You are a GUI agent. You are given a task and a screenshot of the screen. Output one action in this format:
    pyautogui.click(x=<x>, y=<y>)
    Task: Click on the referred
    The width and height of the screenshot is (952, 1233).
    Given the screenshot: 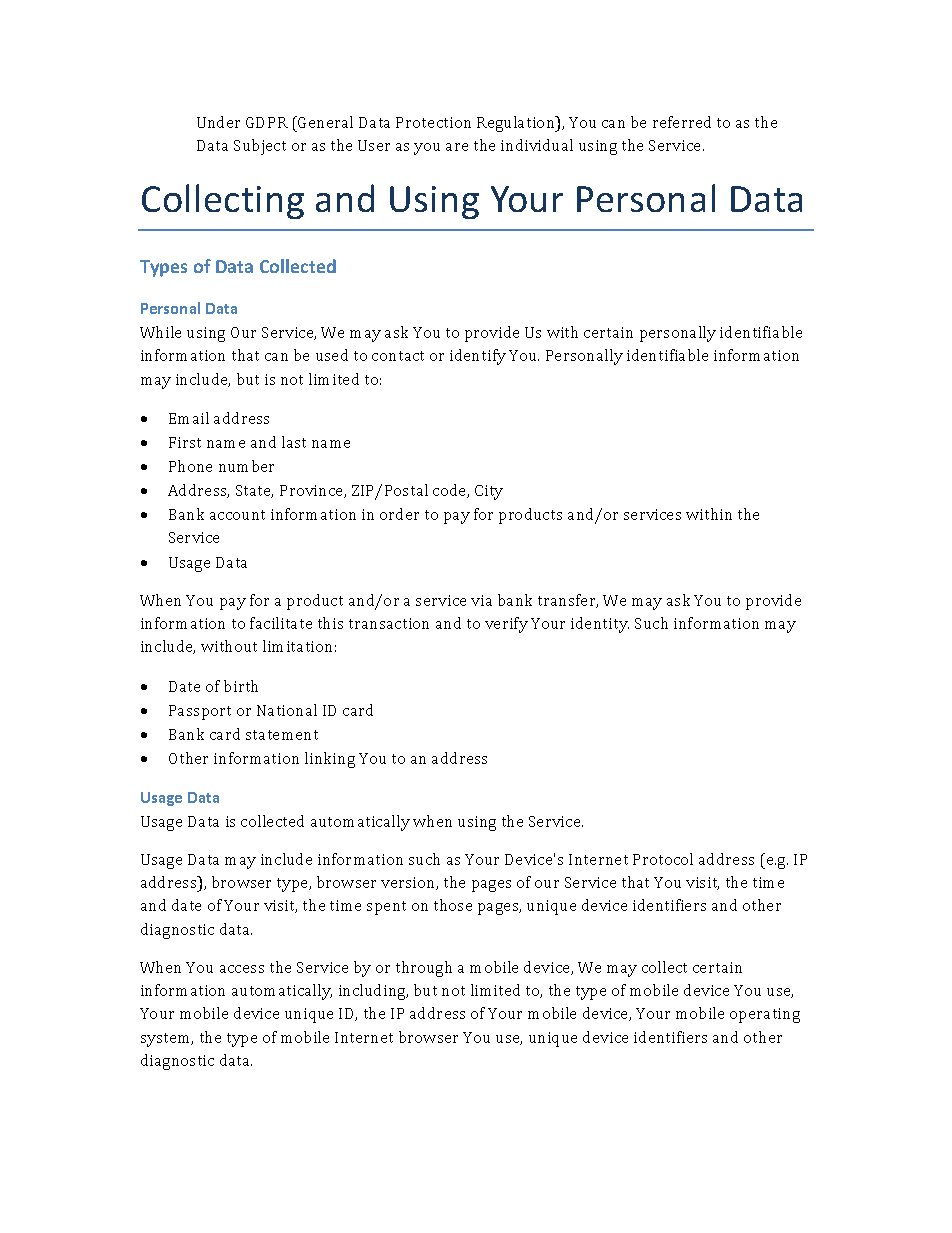 What is the action you would take?
    pyautogui.click(x=682, y=122)
